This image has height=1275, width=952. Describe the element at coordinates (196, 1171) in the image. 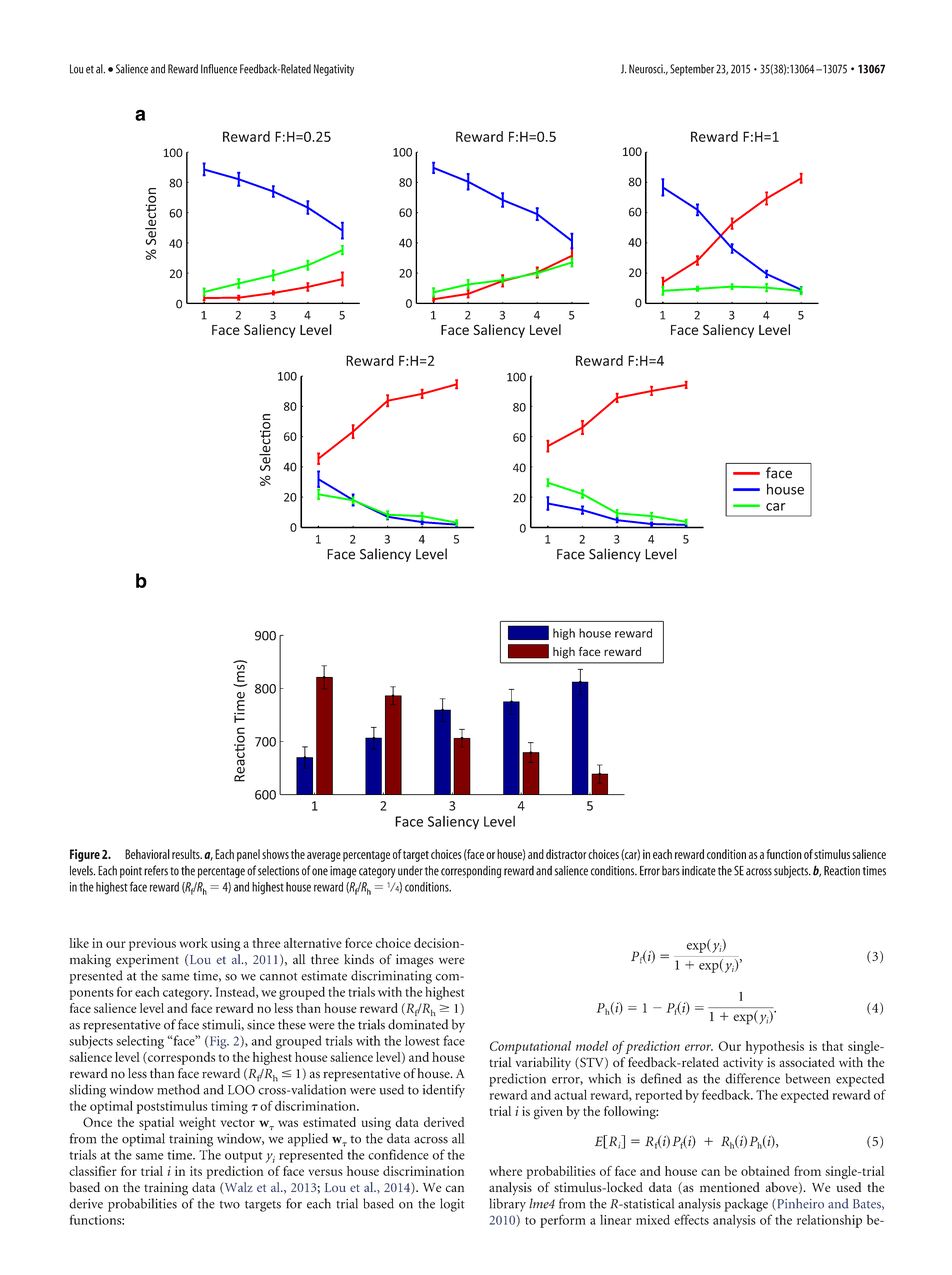

I see `its` at that location.
